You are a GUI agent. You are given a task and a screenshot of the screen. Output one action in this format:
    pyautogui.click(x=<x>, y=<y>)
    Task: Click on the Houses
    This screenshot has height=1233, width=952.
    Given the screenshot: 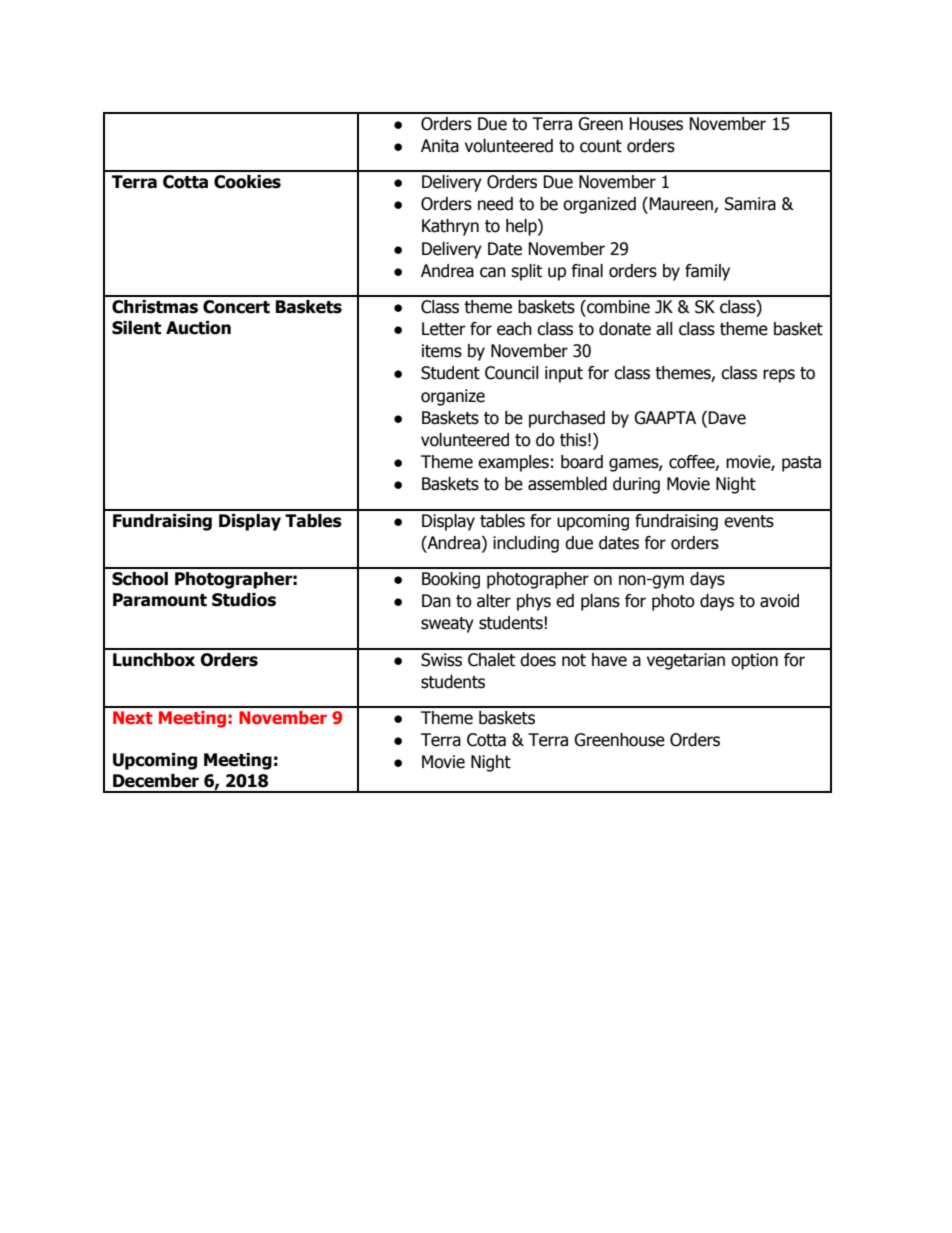 What is the action you would take?
    pyautogui.click(x=656, y=124)
